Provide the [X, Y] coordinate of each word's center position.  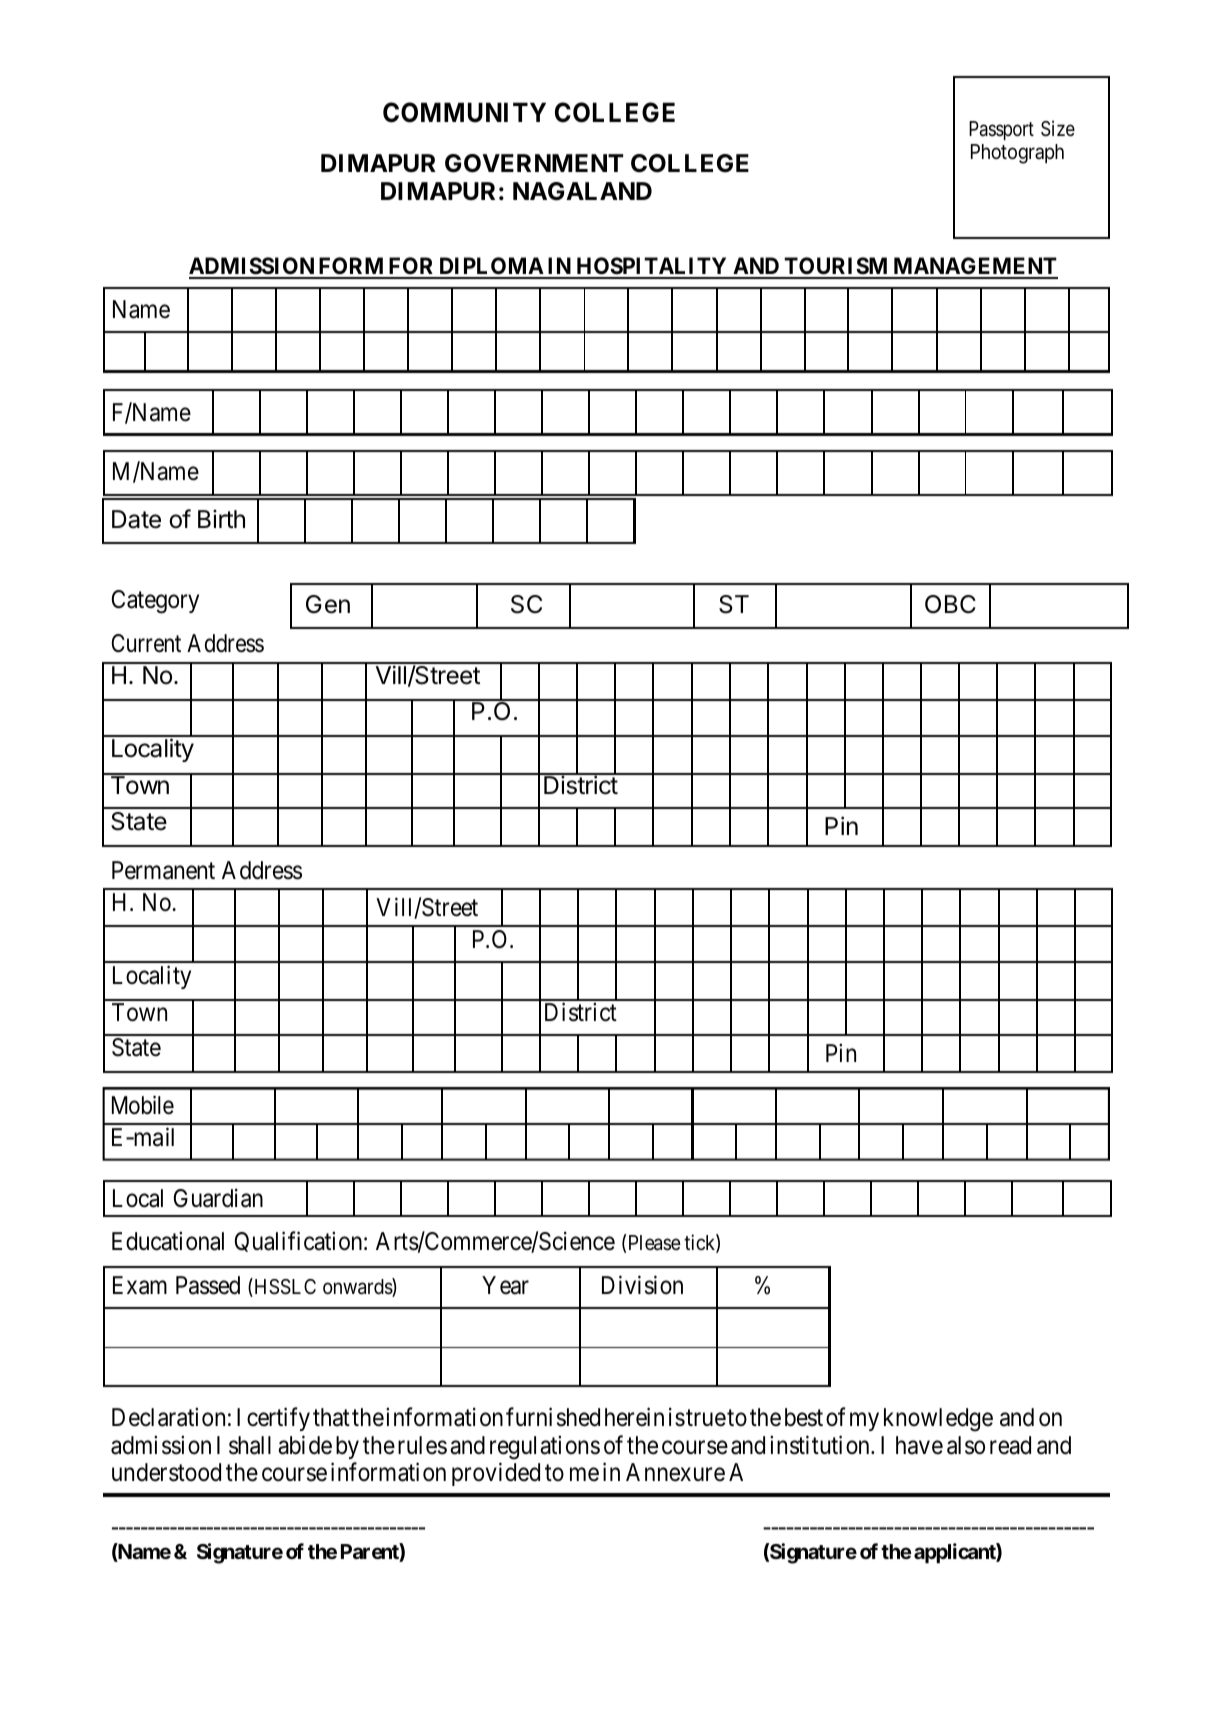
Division [642, 1285]
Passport [1001, 130]
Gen [328, 604]
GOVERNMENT [534, 163]
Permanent [163, 870]
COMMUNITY [464, 112]
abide [305, 1445]
